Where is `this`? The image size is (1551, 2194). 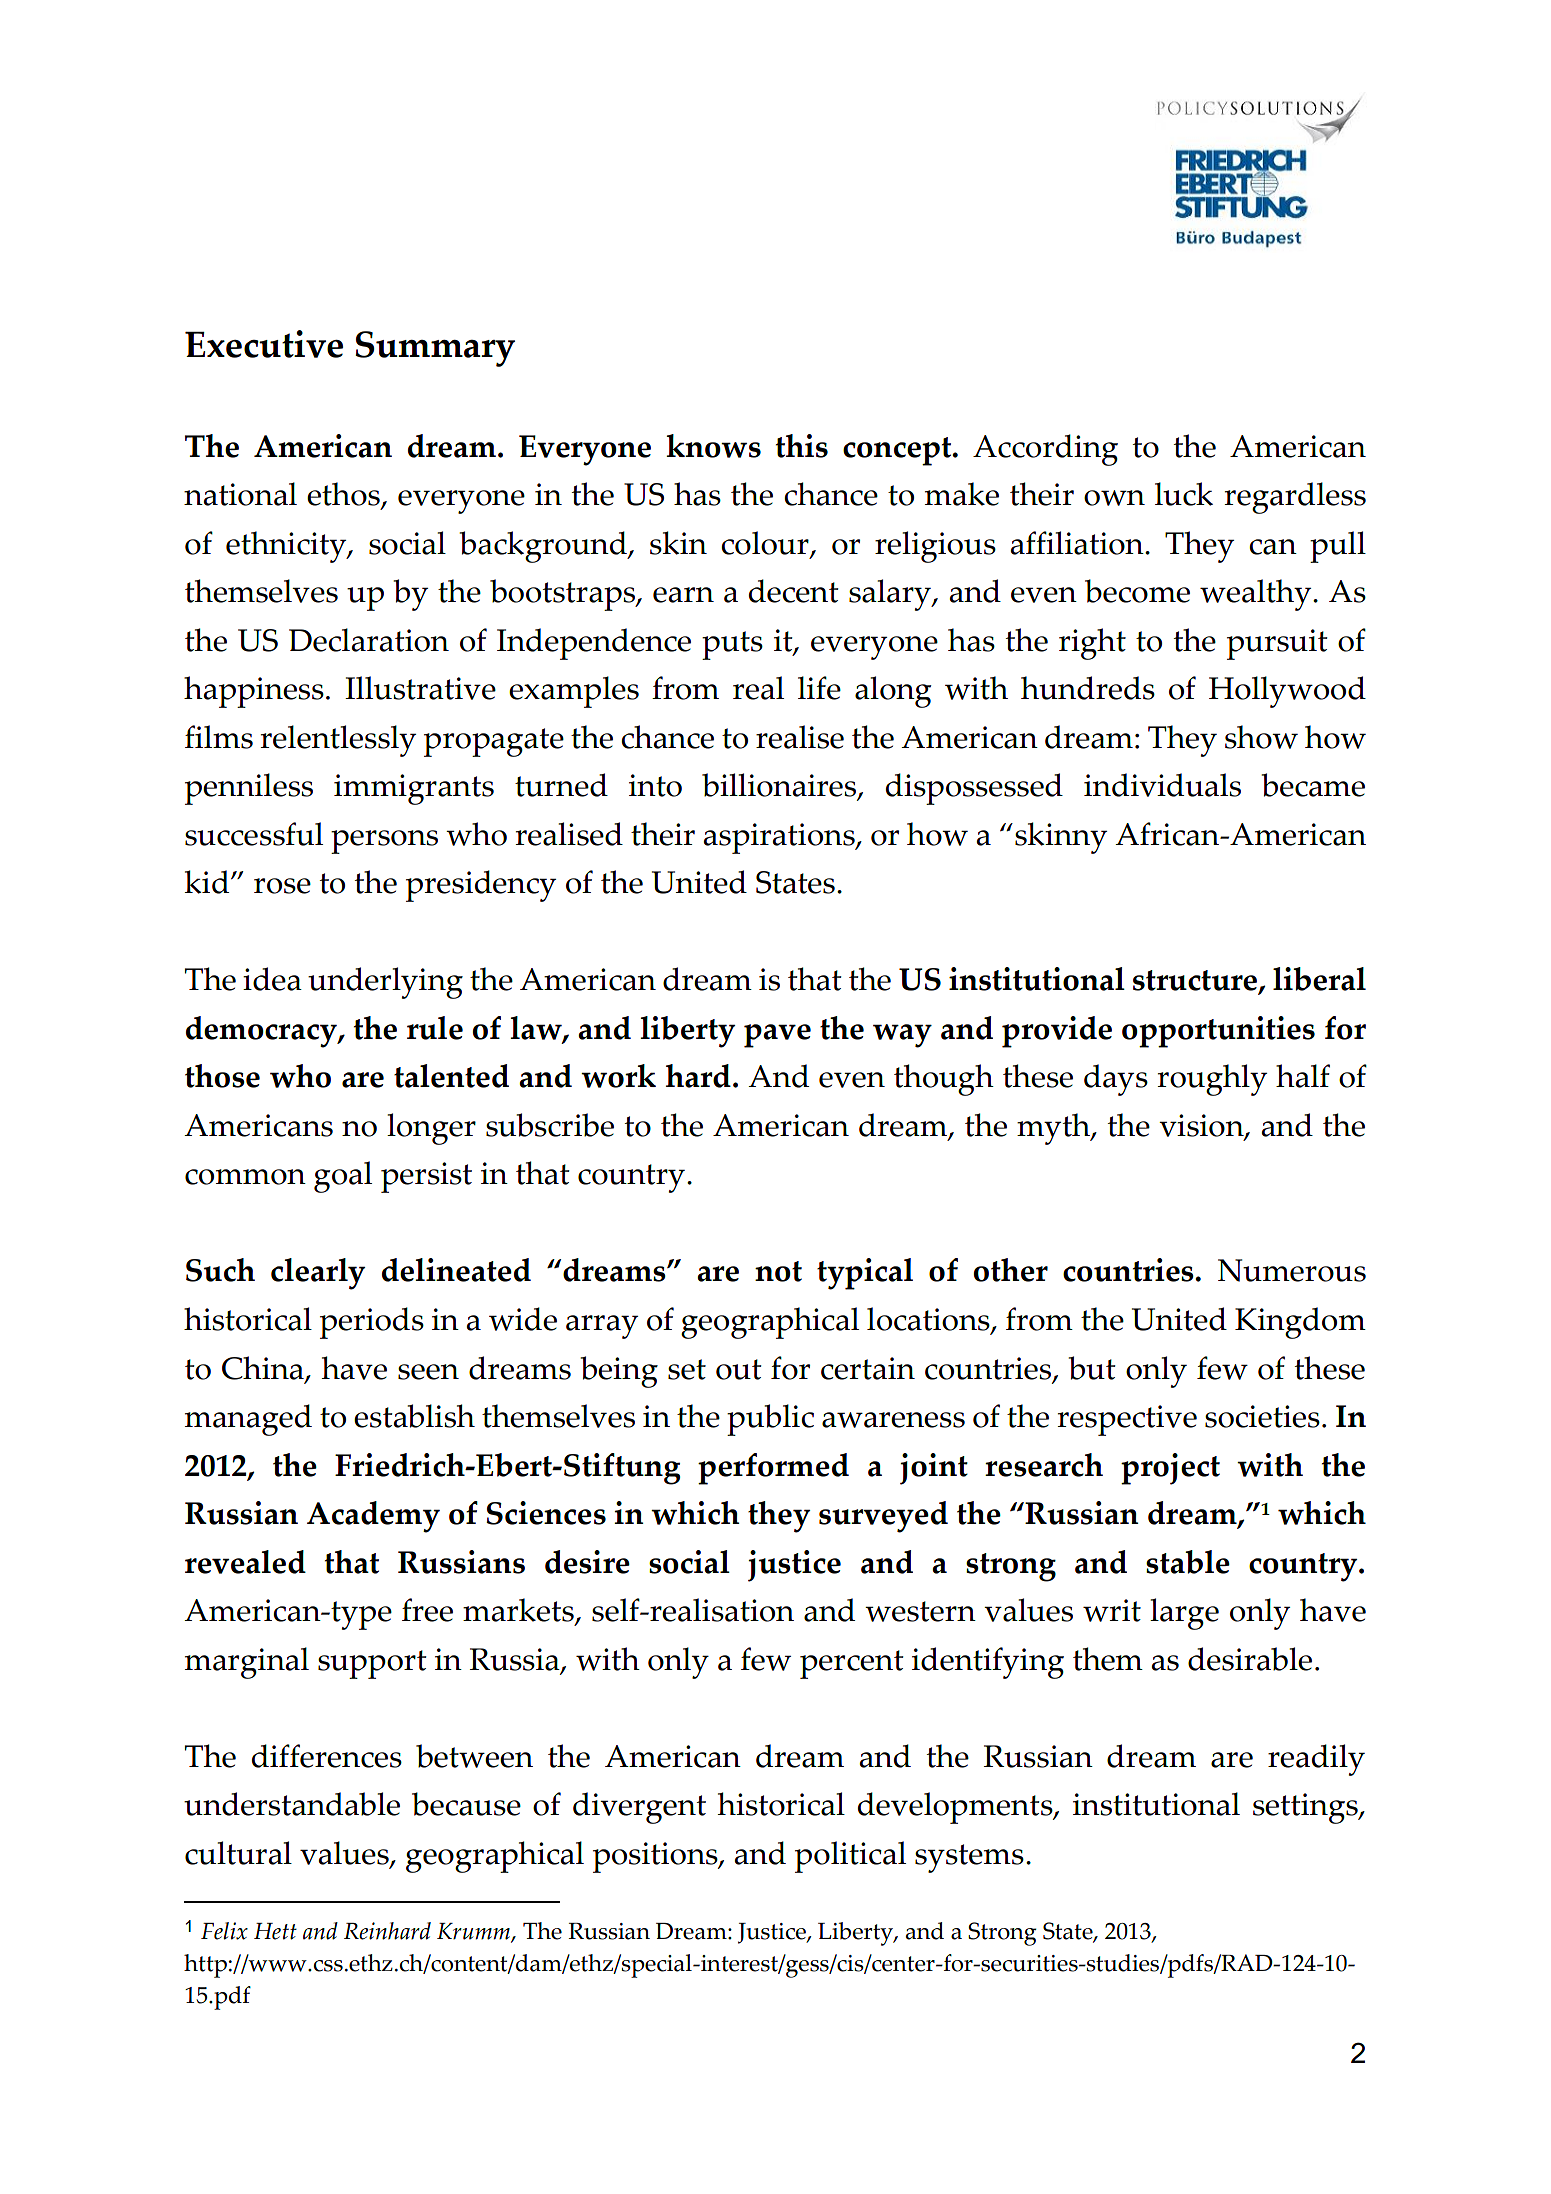 this is located at coordinates (802, 446).
